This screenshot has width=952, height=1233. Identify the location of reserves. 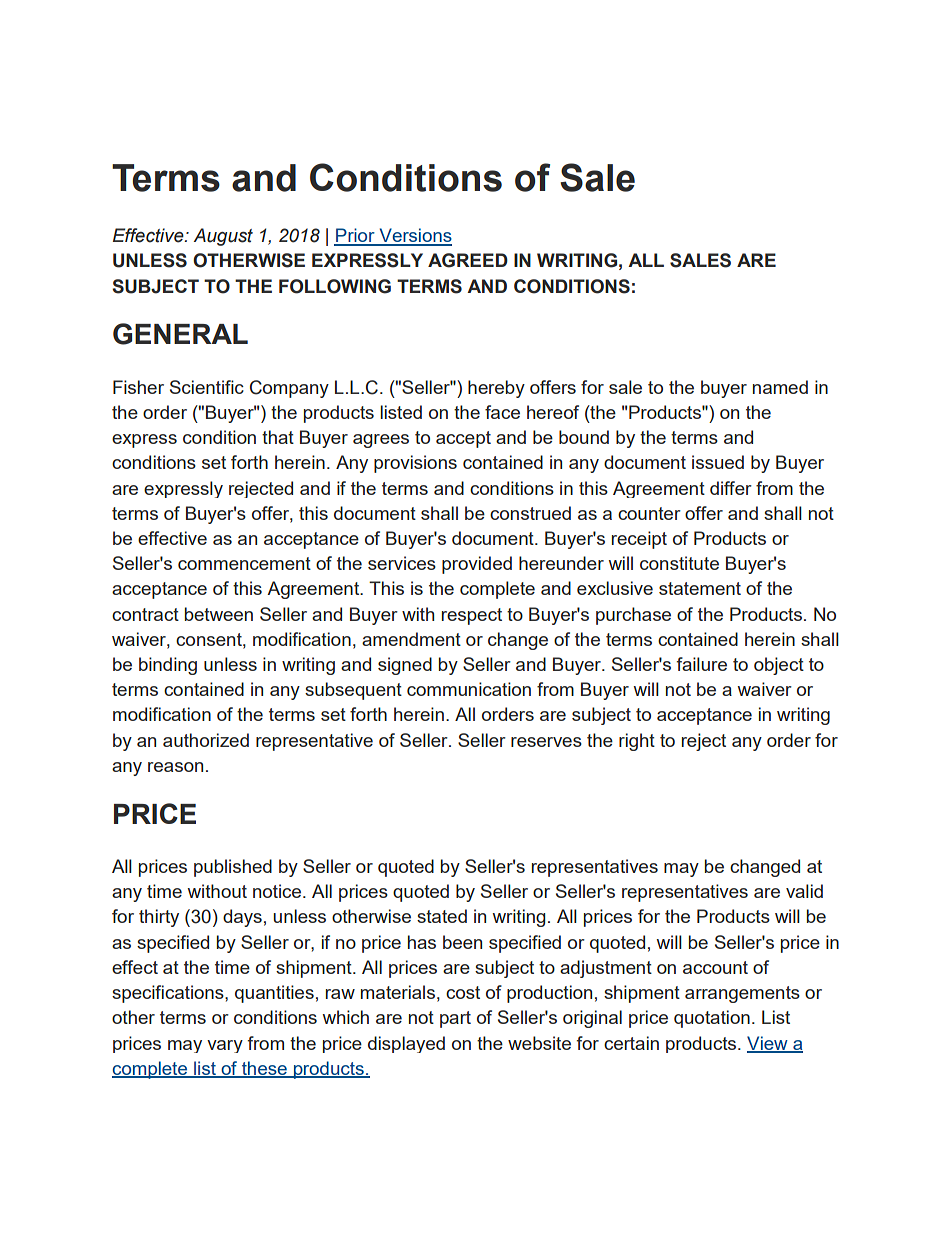
(546, 742).
